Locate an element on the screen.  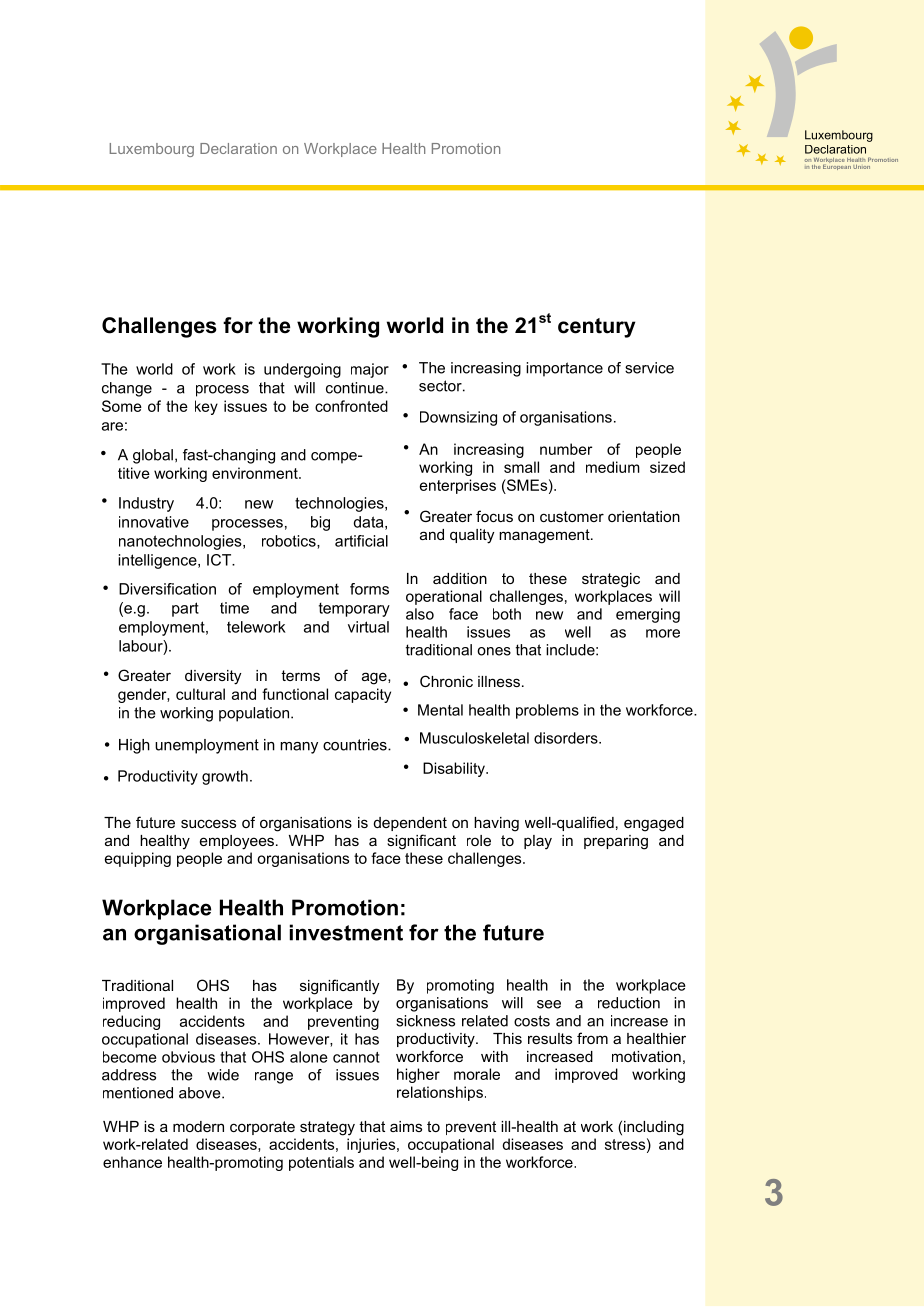
capacity is located at coordinates (363, 695).
